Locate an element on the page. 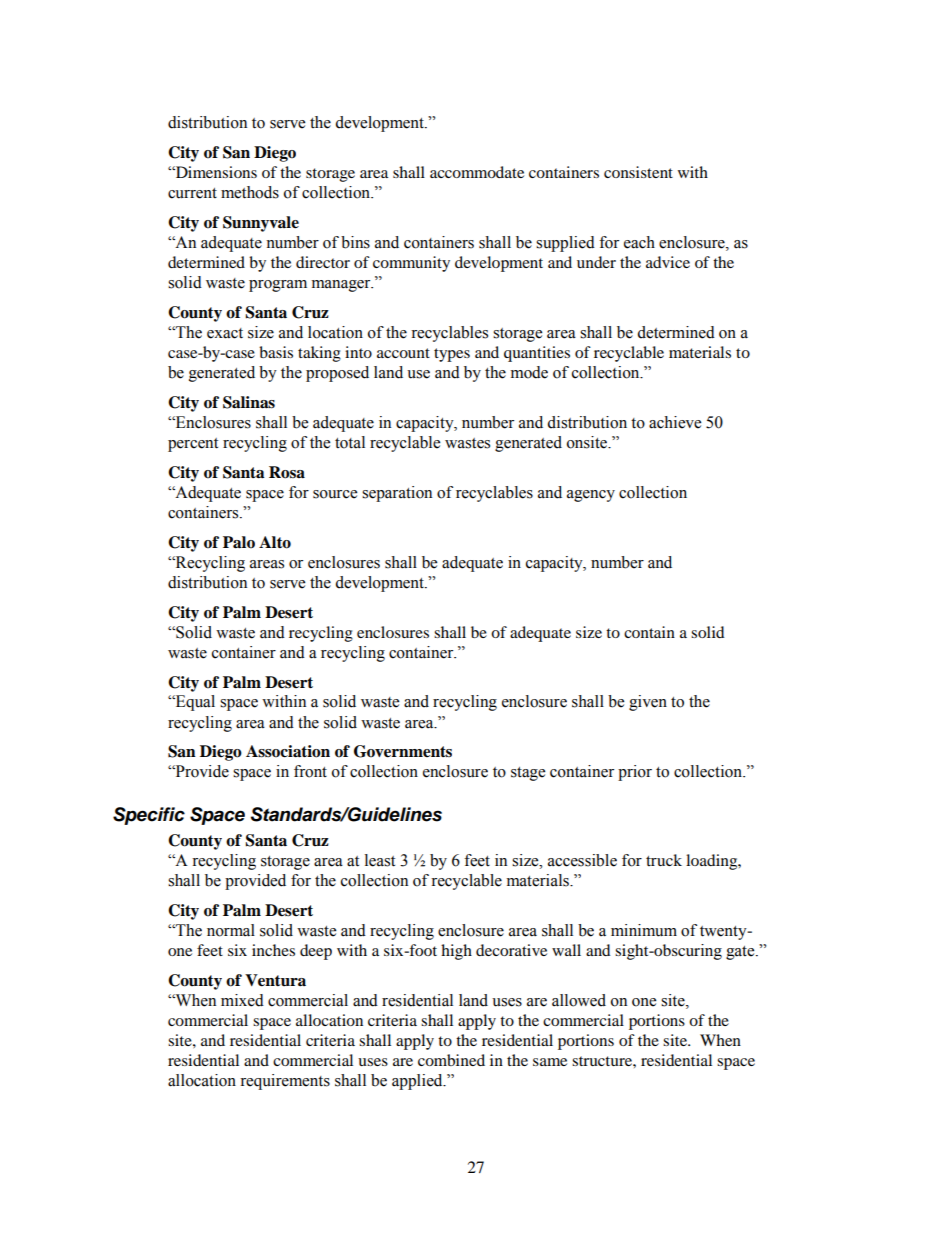 The height and width of the page is (1233, 952). Governments is located at coordinates (403, 751).
